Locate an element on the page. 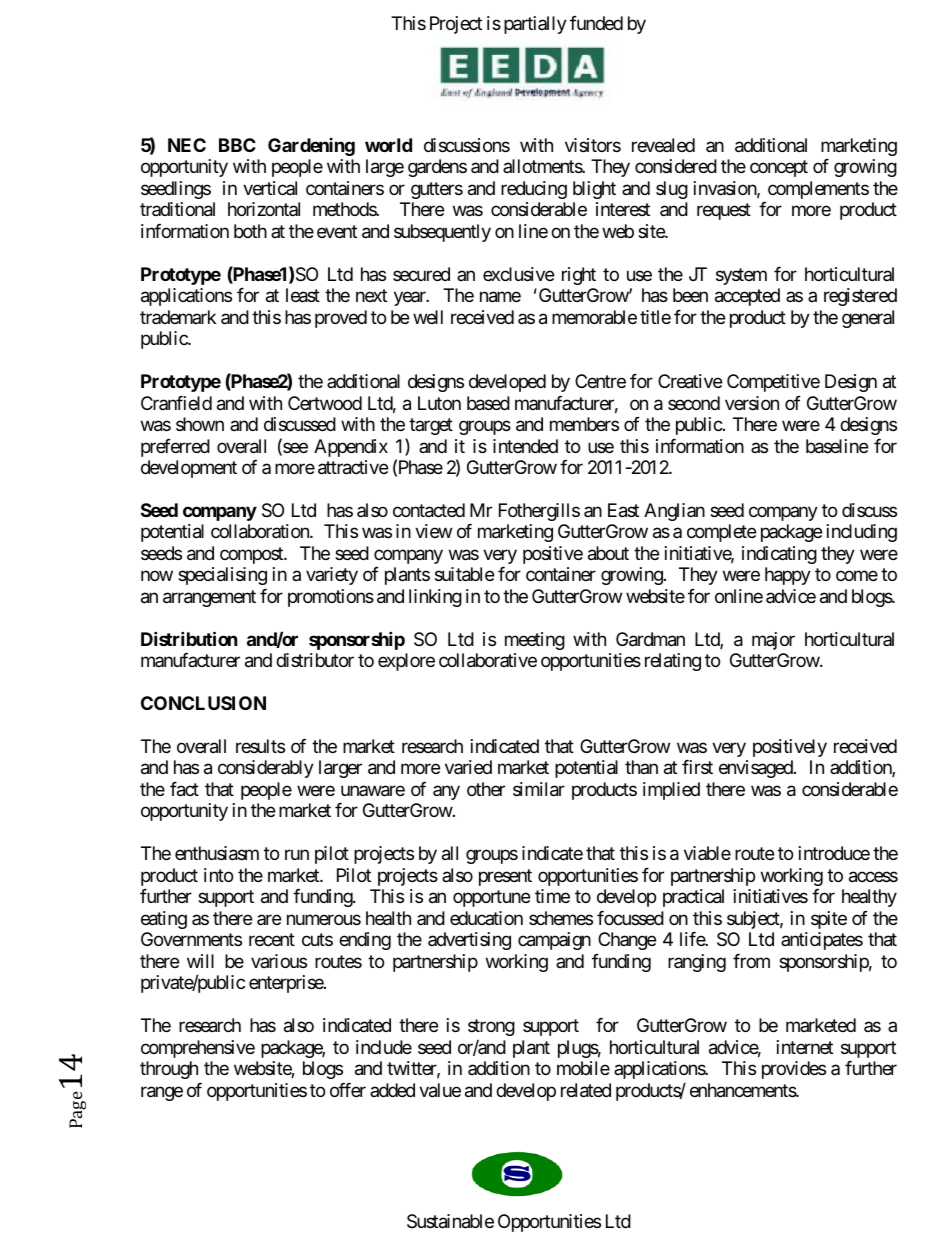  indicating is located at coordinates (779, 555).
